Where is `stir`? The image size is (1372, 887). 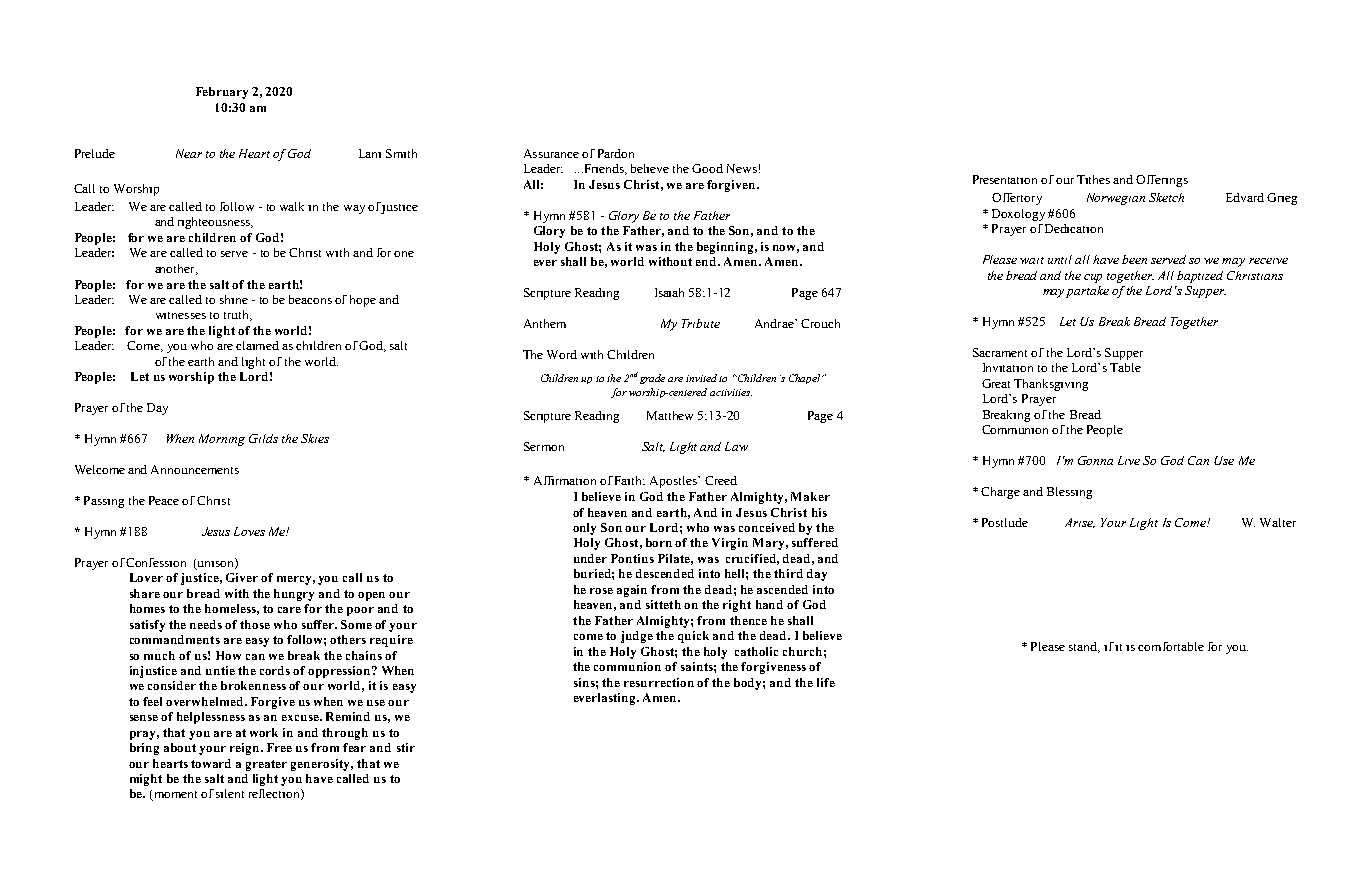
stir is located at coordinates (406, 747).
